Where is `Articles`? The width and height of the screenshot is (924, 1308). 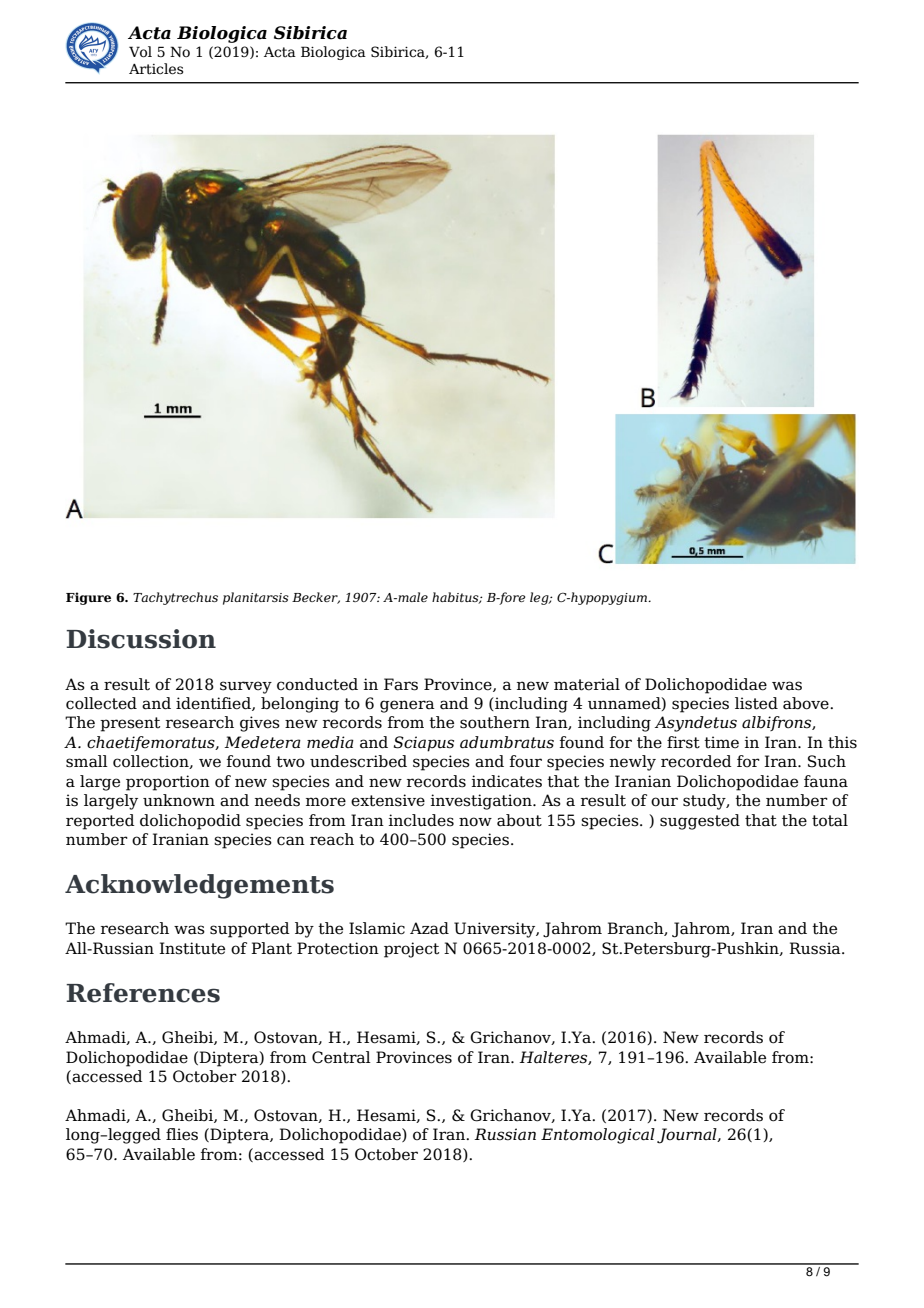 Articles is located at coordinates (156, 69).
